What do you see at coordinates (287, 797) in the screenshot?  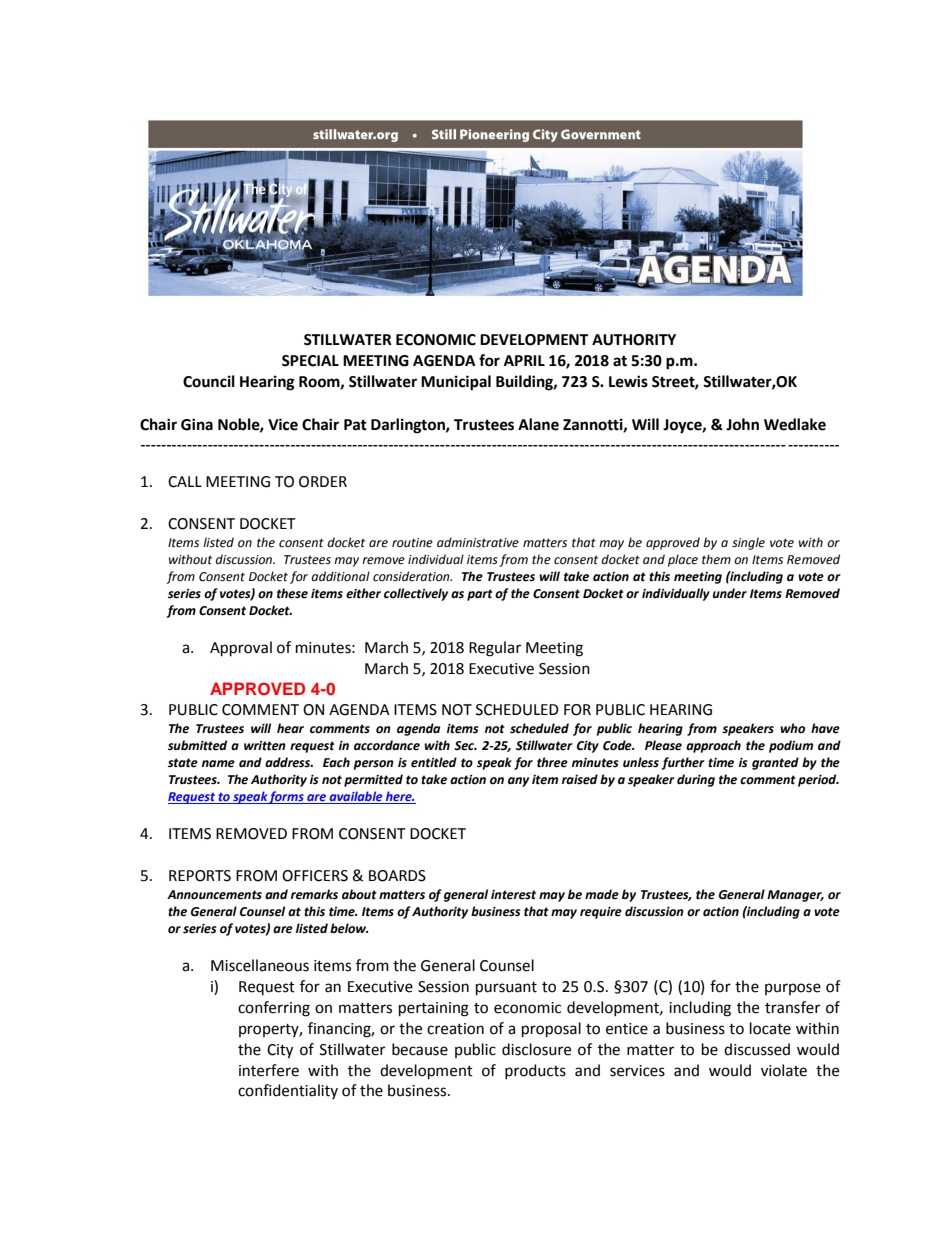 I see `forms` at bounding box center [287, 797].
